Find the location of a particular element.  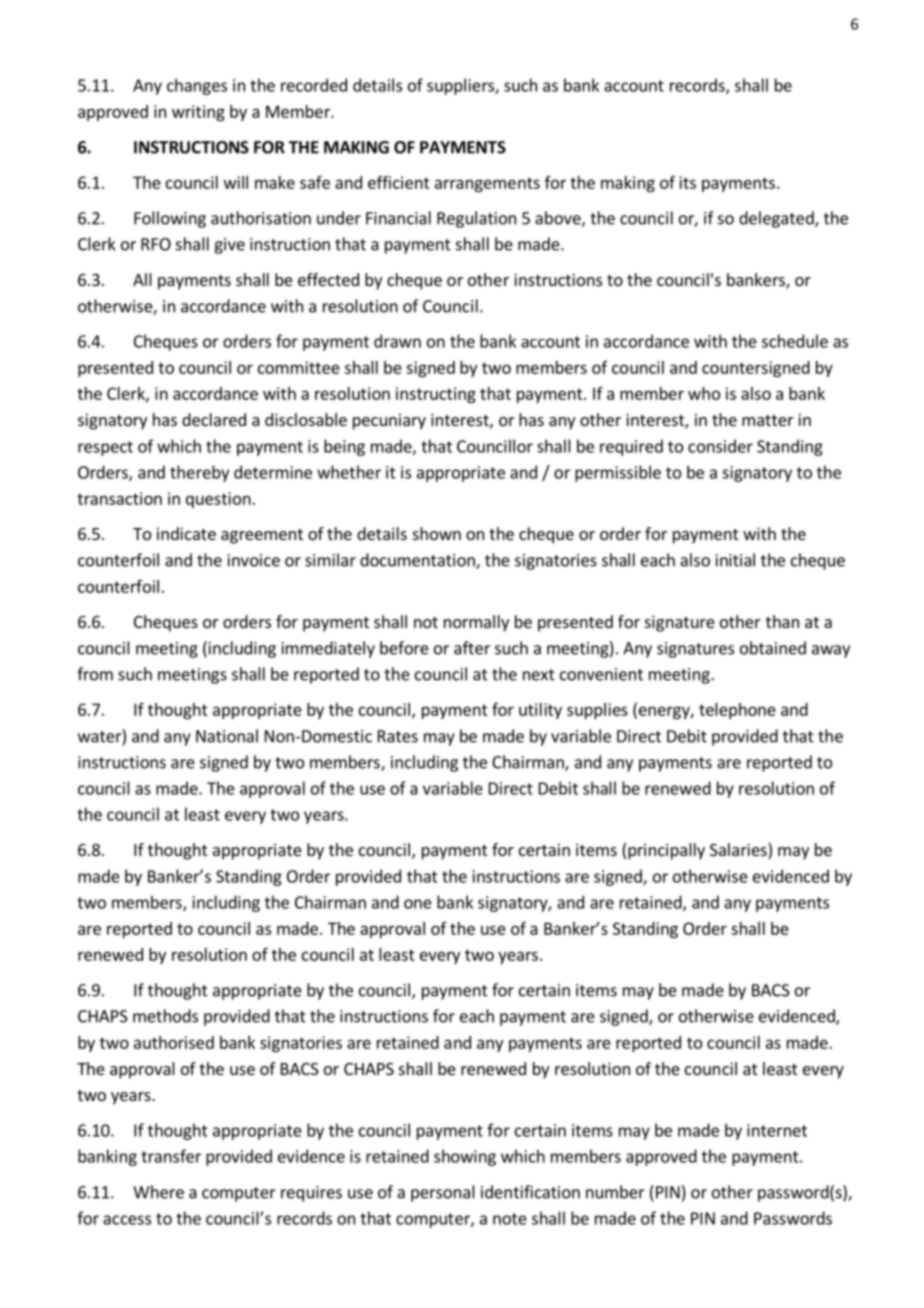

declared is located at coordinates (214, 419).
